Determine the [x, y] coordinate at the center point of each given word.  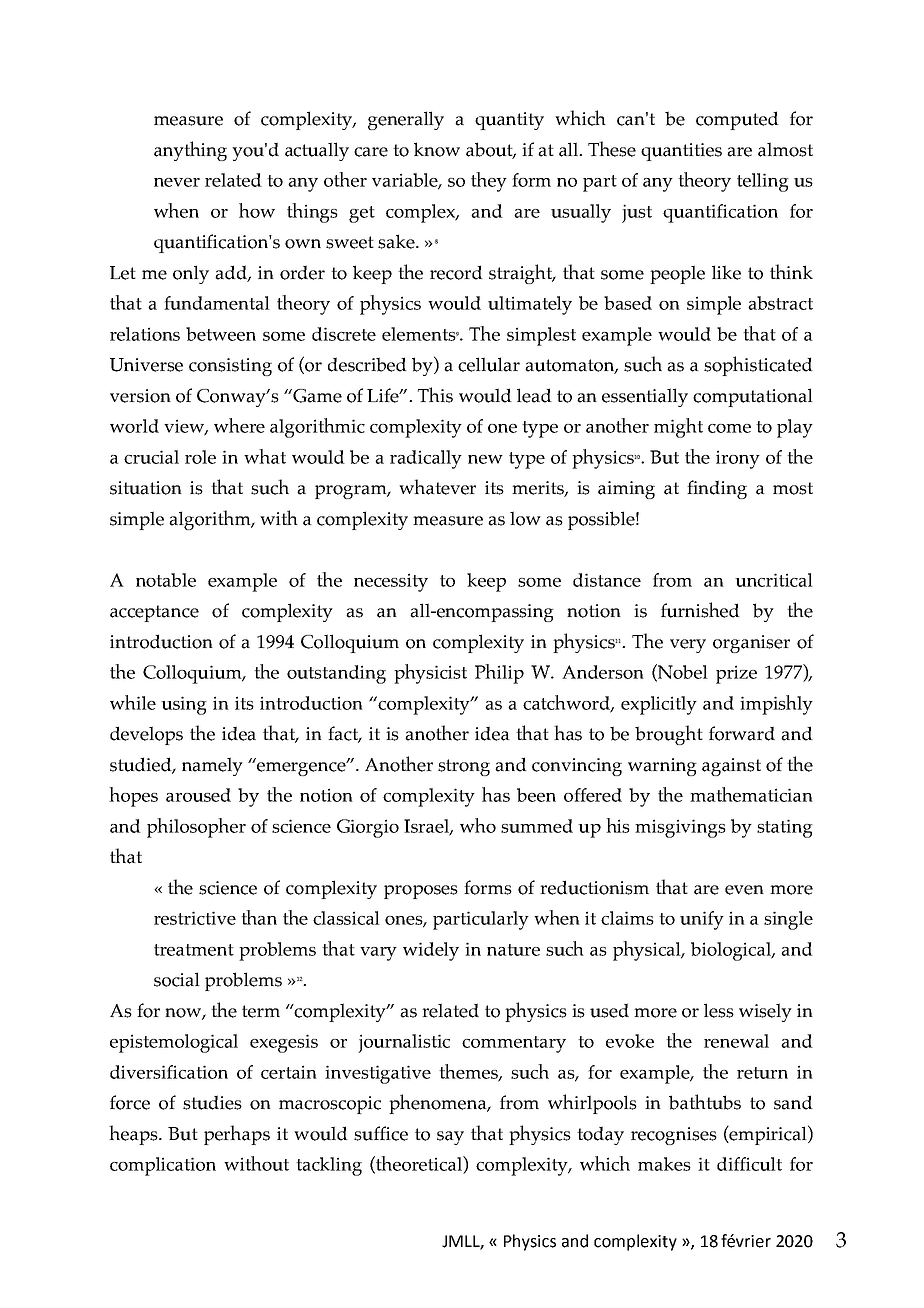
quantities [681, 152]
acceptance [154, 613]
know [437, 149]
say [450, 1138]
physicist [430, 674]
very [688, 646]
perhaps [237, 1135]
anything [190, 151]
